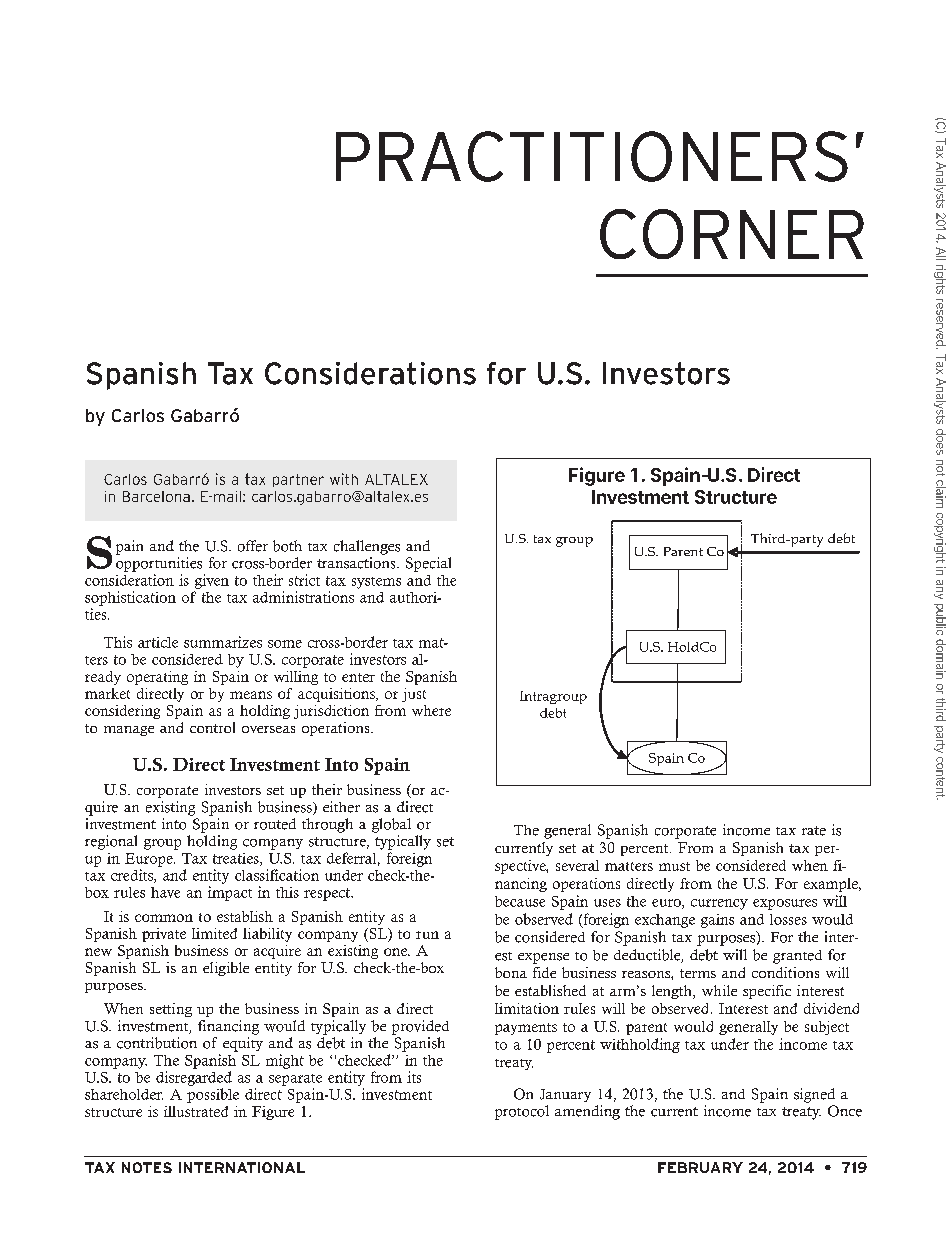 This screenshot has width=952, height=1233. Describe the element at coordinates (788, 919) in the screenshot. I see `losses` at that location.
